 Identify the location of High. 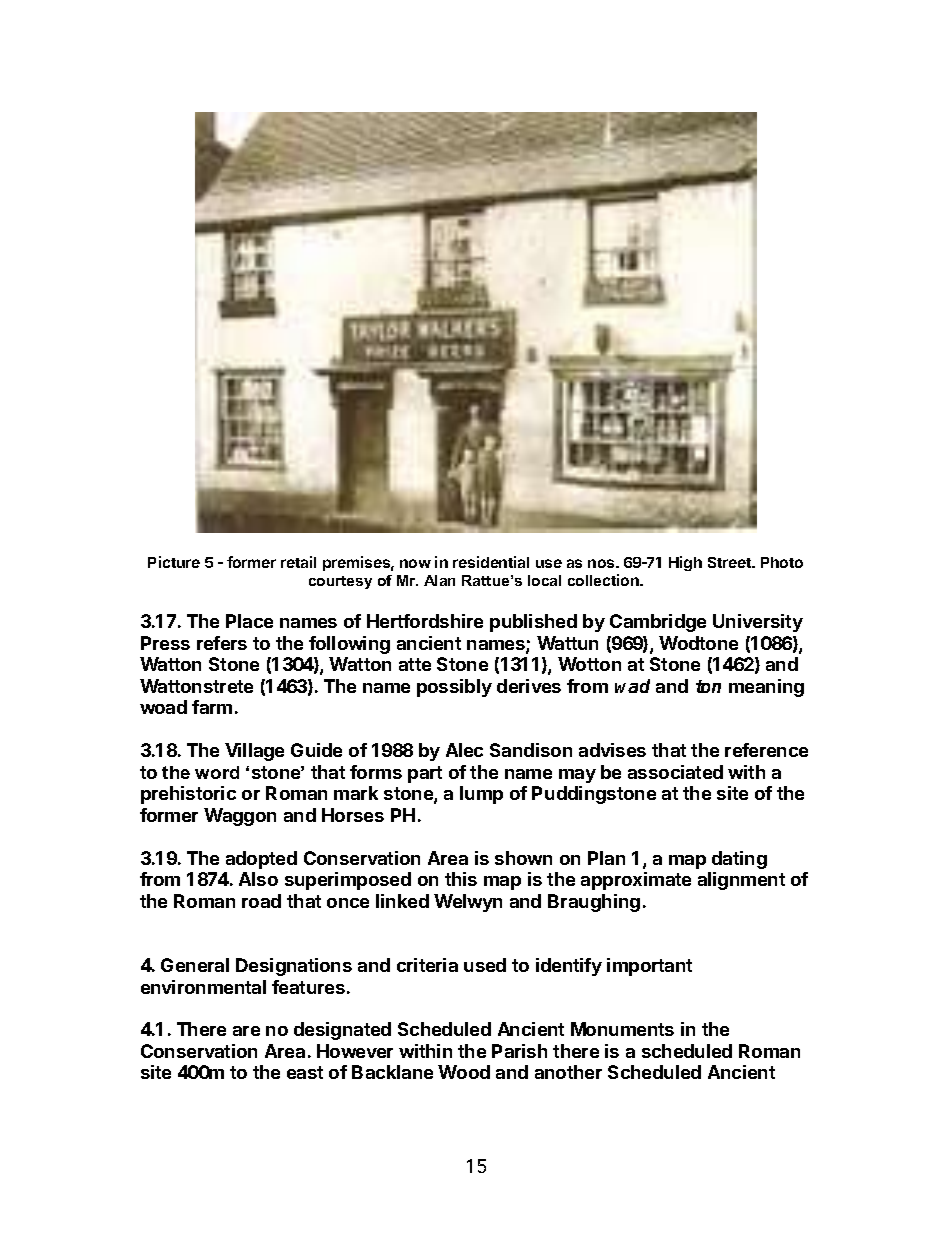
(685, 563).
